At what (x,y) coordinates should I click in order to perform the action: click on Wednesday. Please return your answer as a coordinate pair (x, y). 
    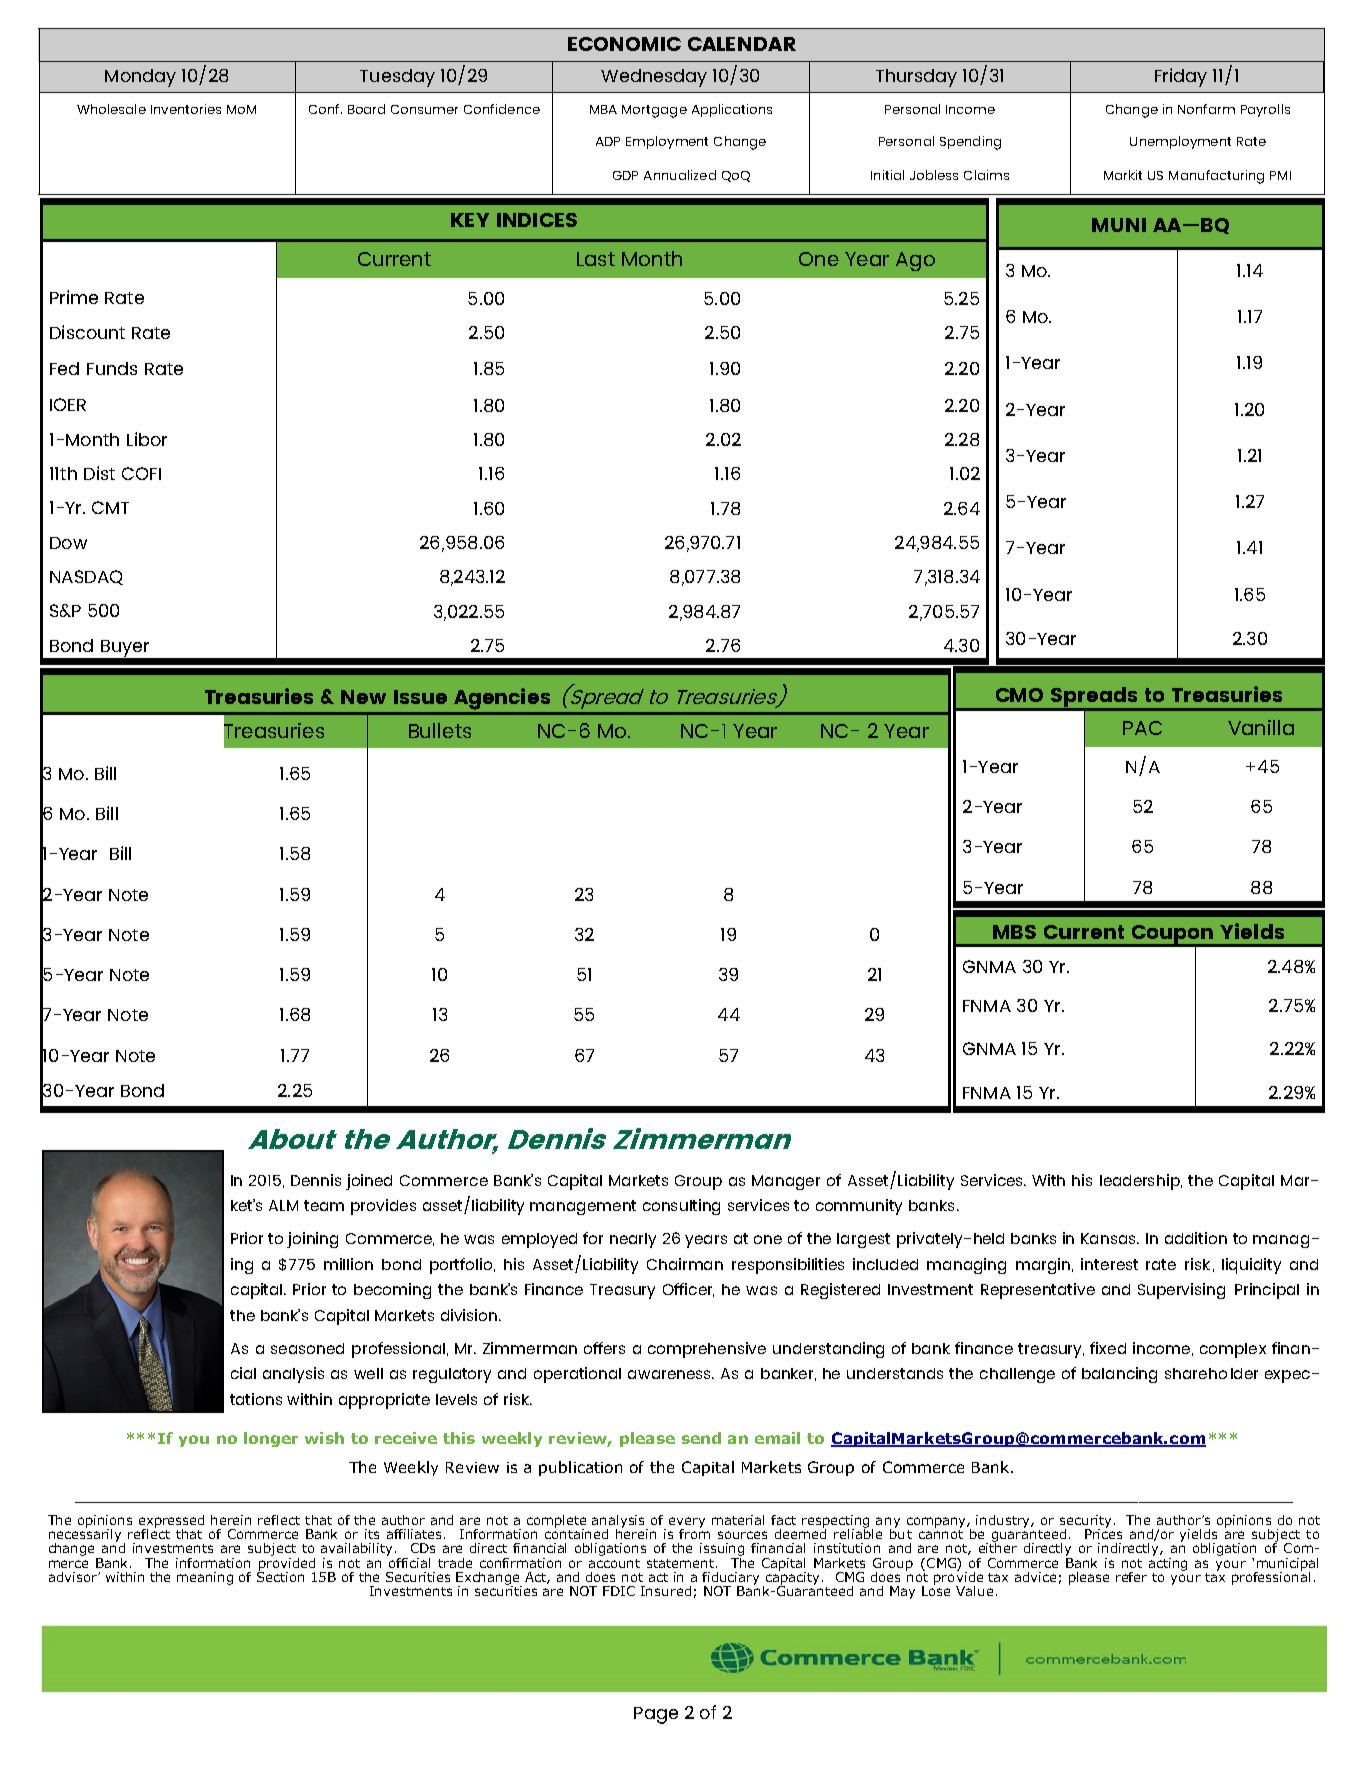
    Looking at the image, I should click on (654, 78).
